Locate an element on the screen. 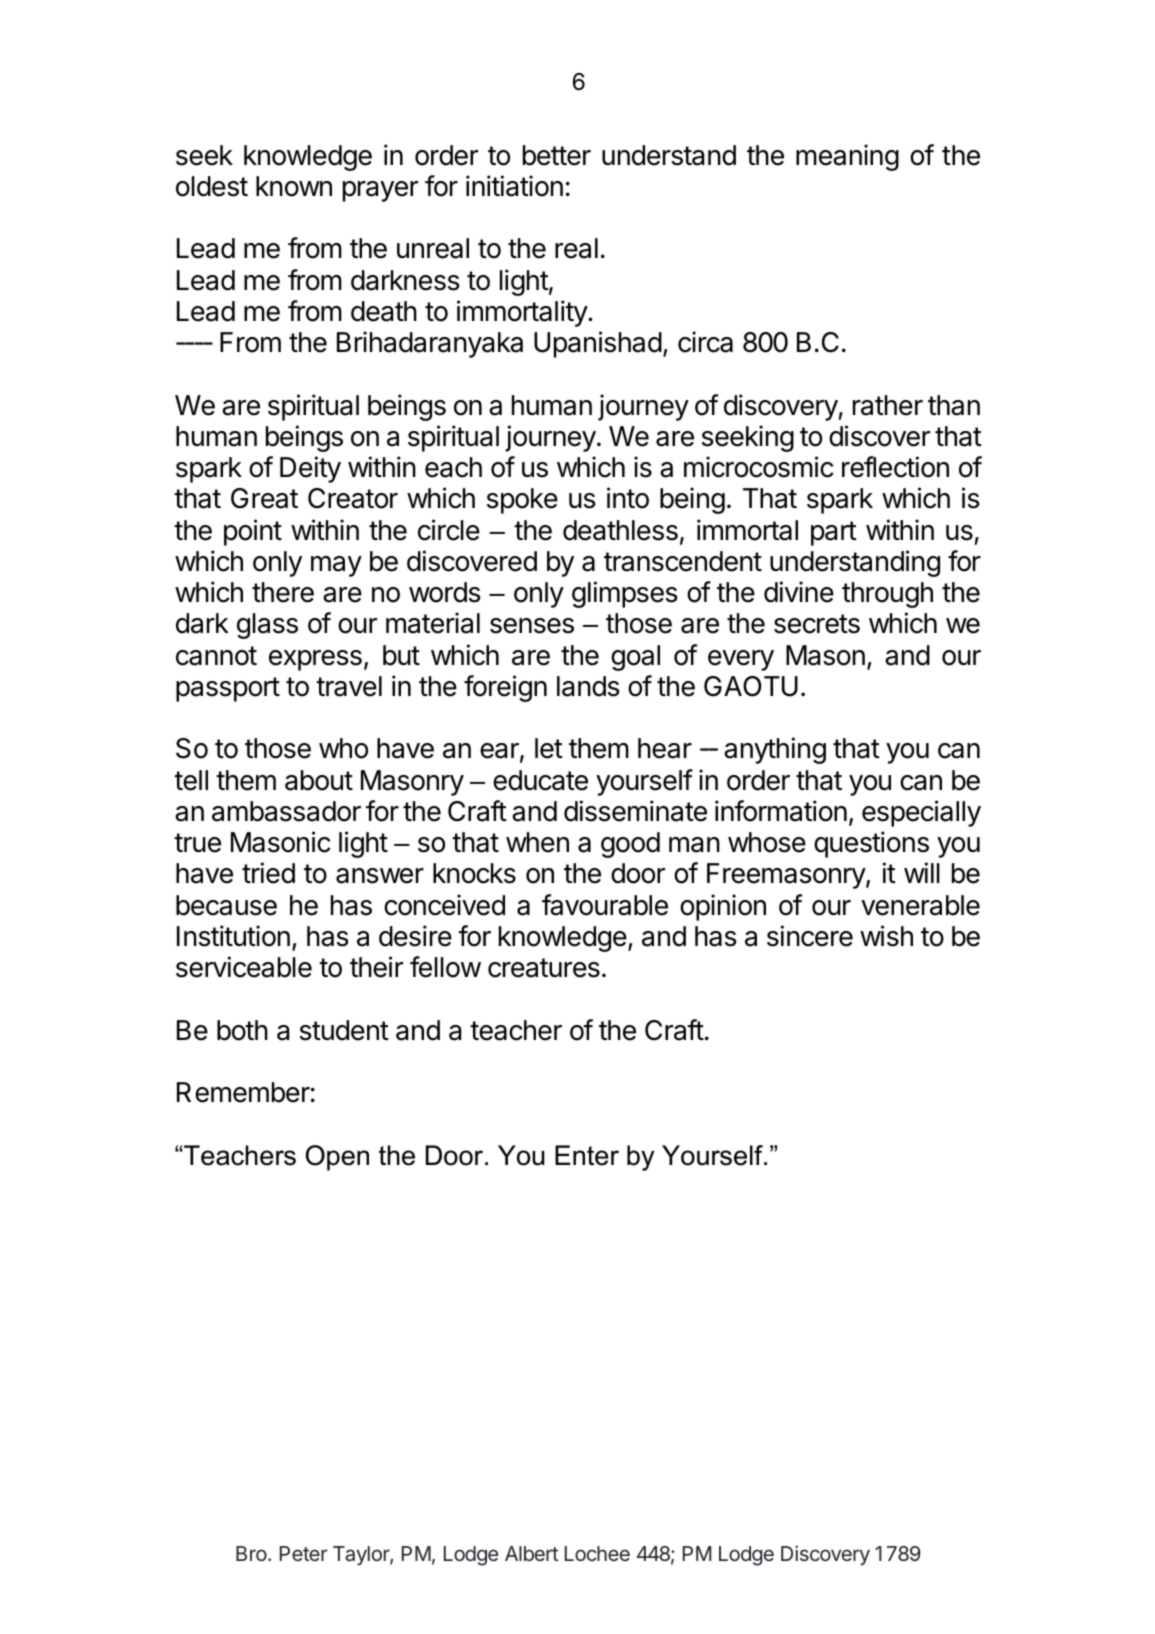 The width and height of the screenshot is (1155, 1634). better is located at coordinates (557, 155).
